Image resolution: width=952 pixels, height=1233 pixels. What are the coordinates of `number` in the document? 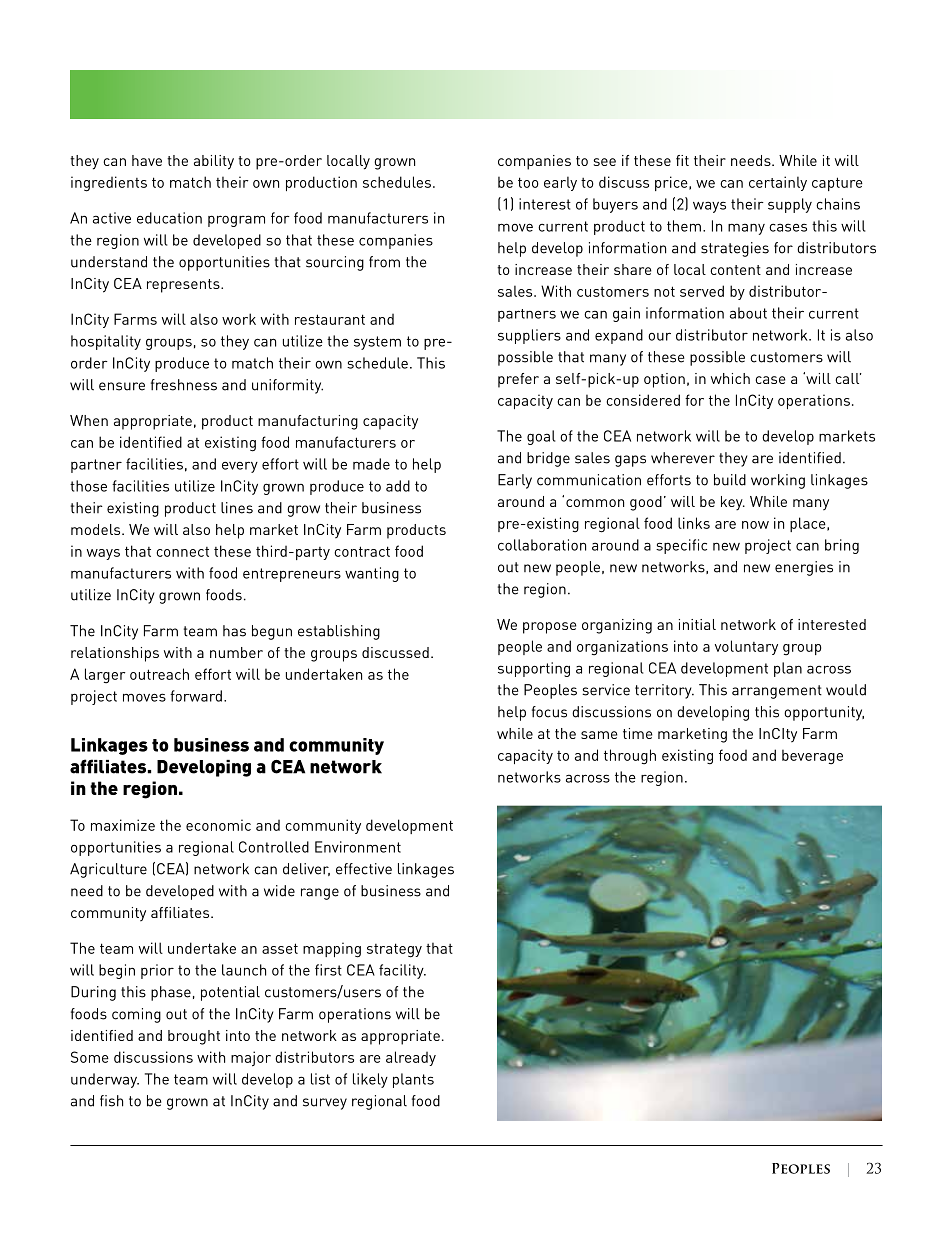 It's located at (236, 652).
